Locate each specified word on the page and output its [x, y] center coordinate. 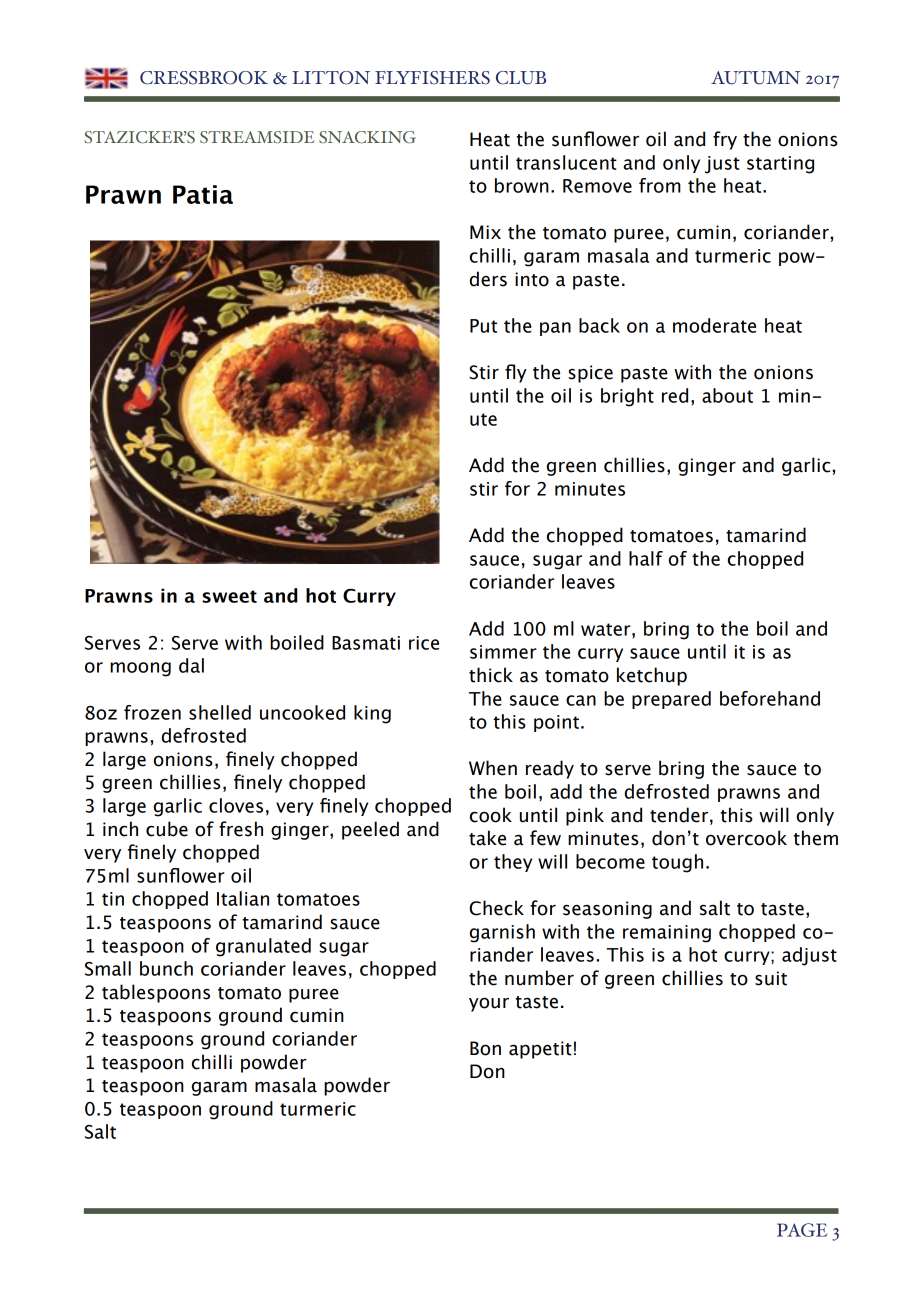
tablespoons [156, 993]
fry [725, 140]
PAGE [802, 1230]
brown [522, 185]
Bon [485, 1048]
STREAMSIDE [257, 137]
